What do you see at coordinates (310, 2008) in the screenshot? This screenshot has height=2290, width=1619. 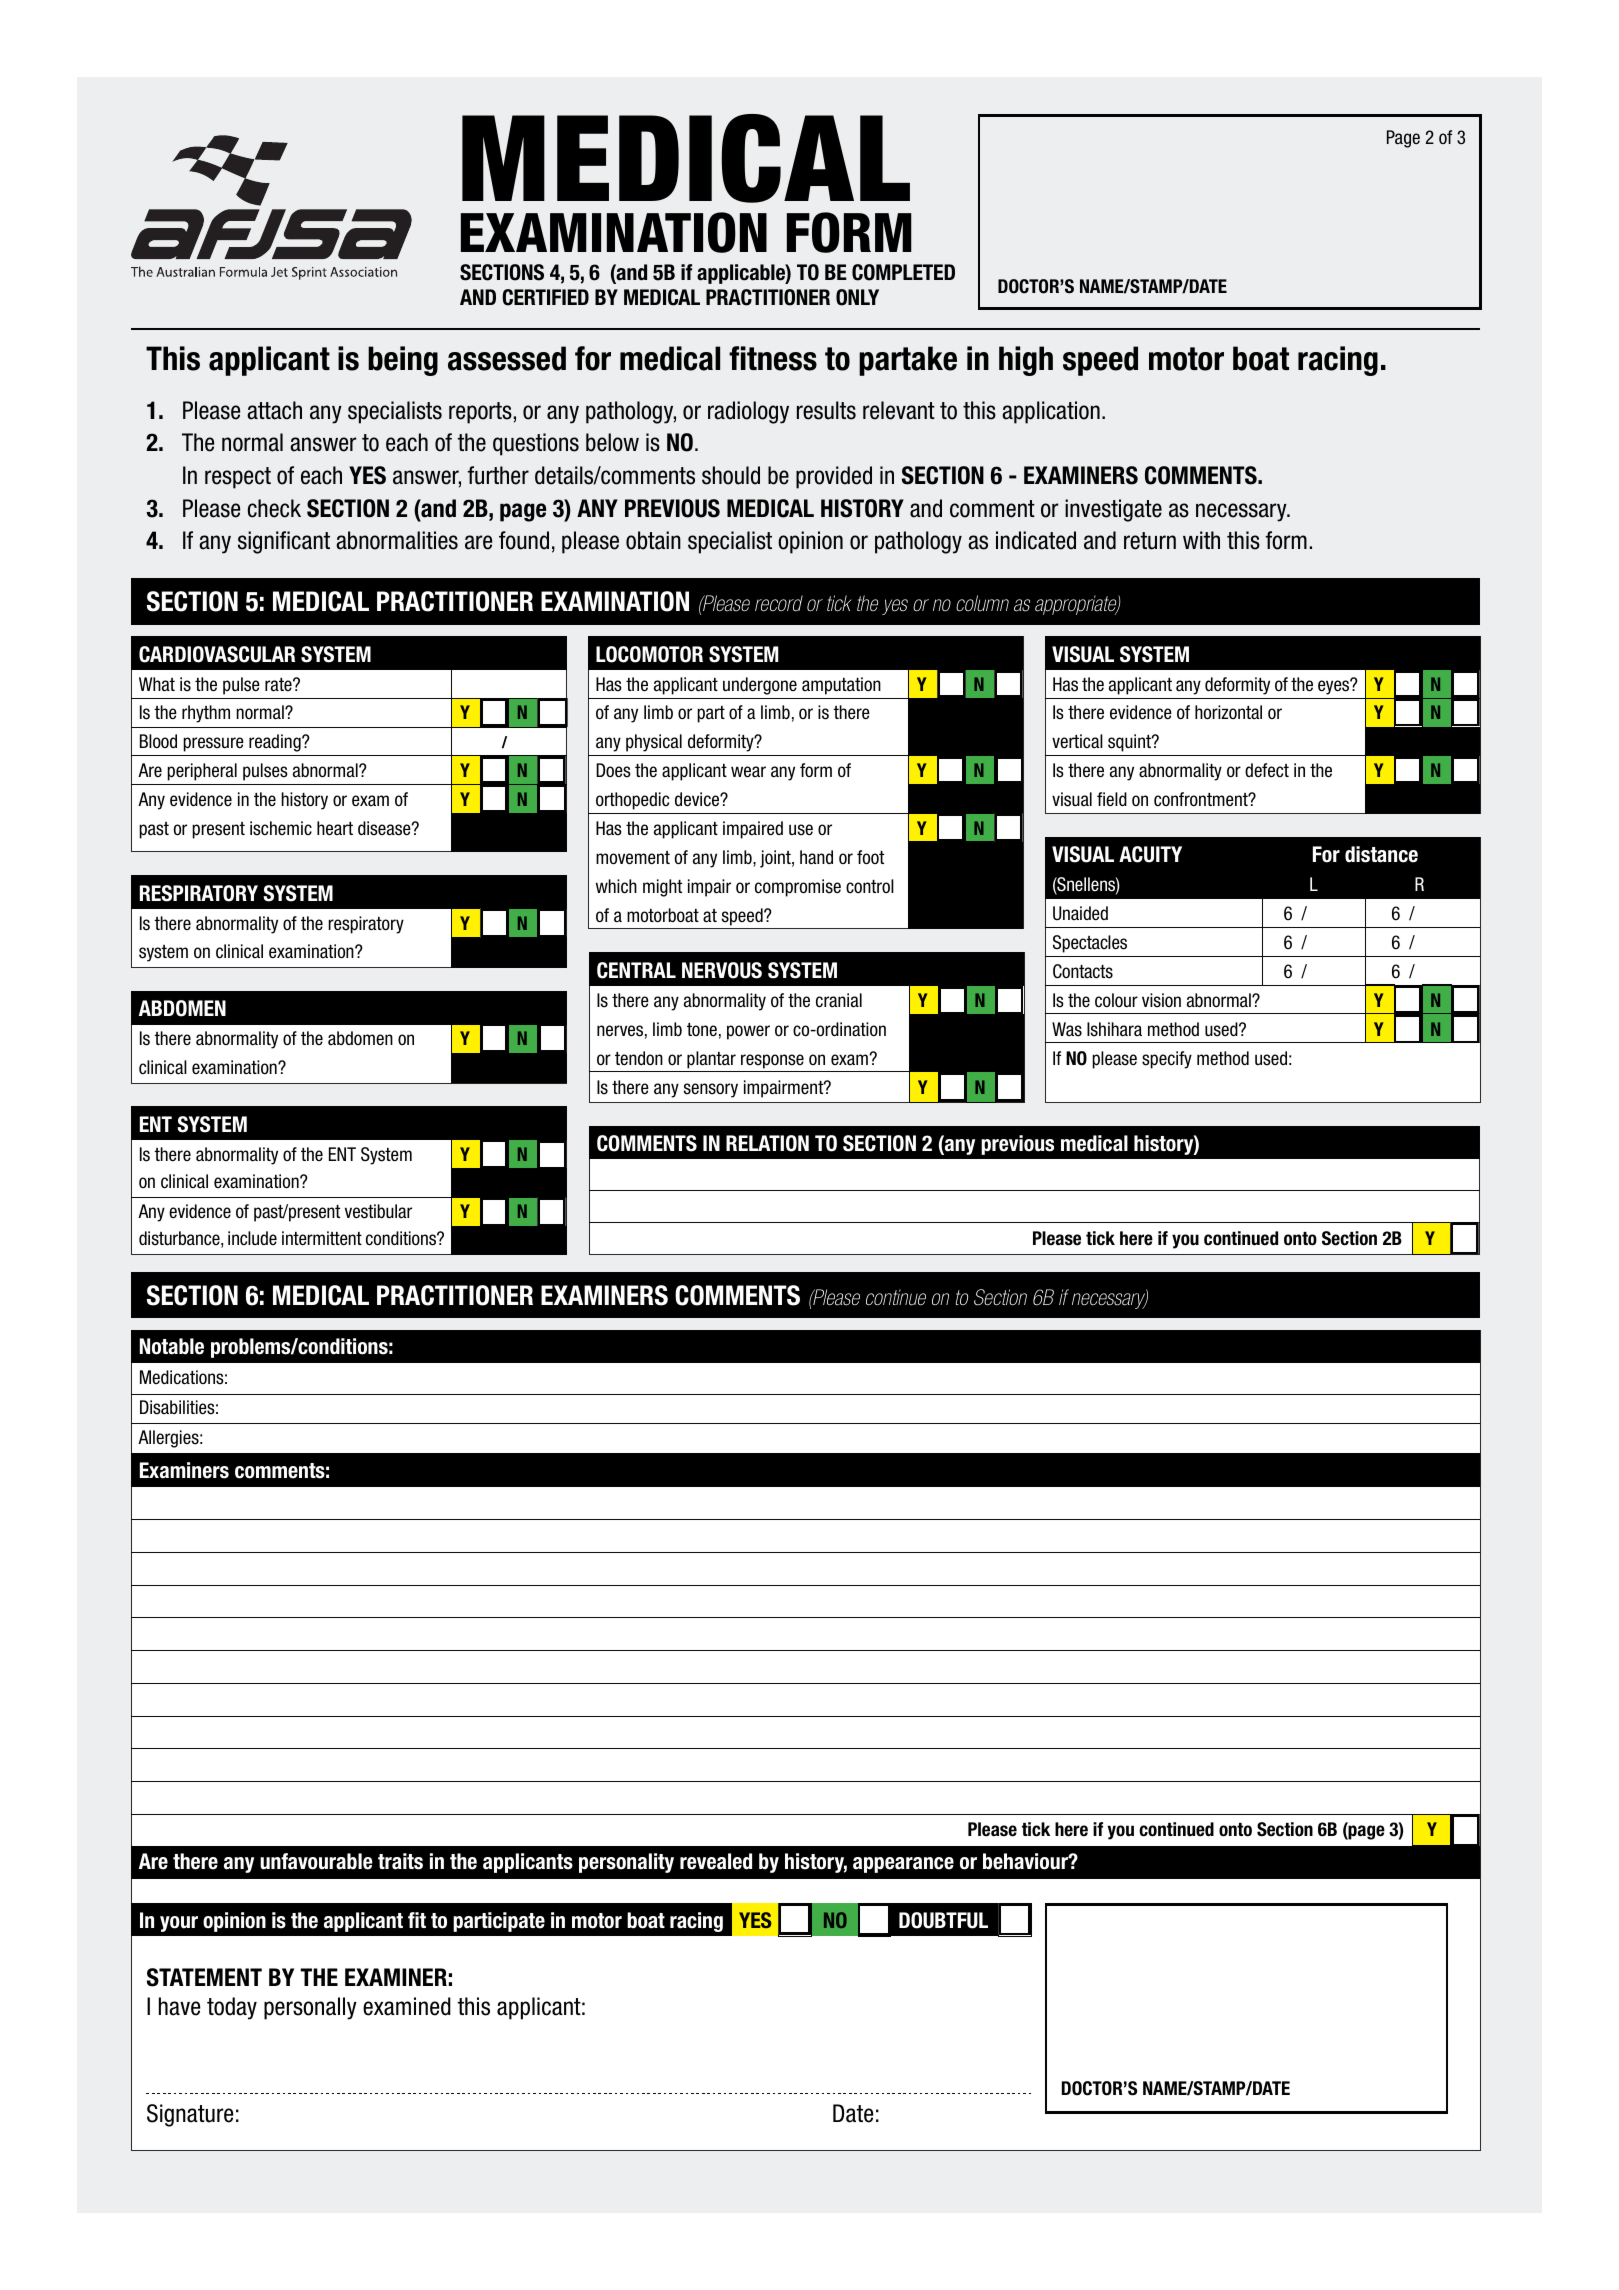 I see `personally` at bounding box center [310, 2008].
